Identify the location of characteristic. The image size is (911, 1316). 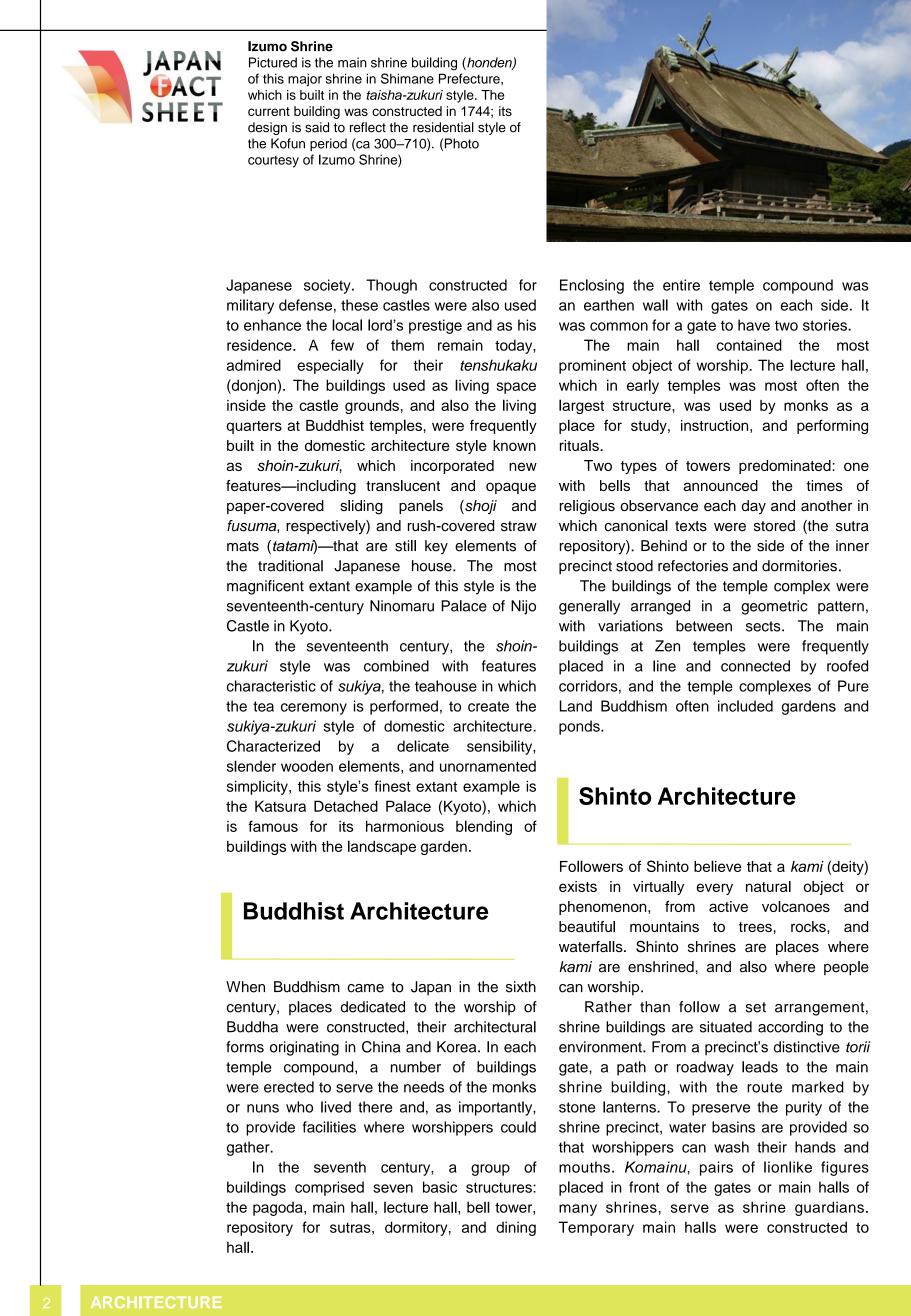
(271, 686).
